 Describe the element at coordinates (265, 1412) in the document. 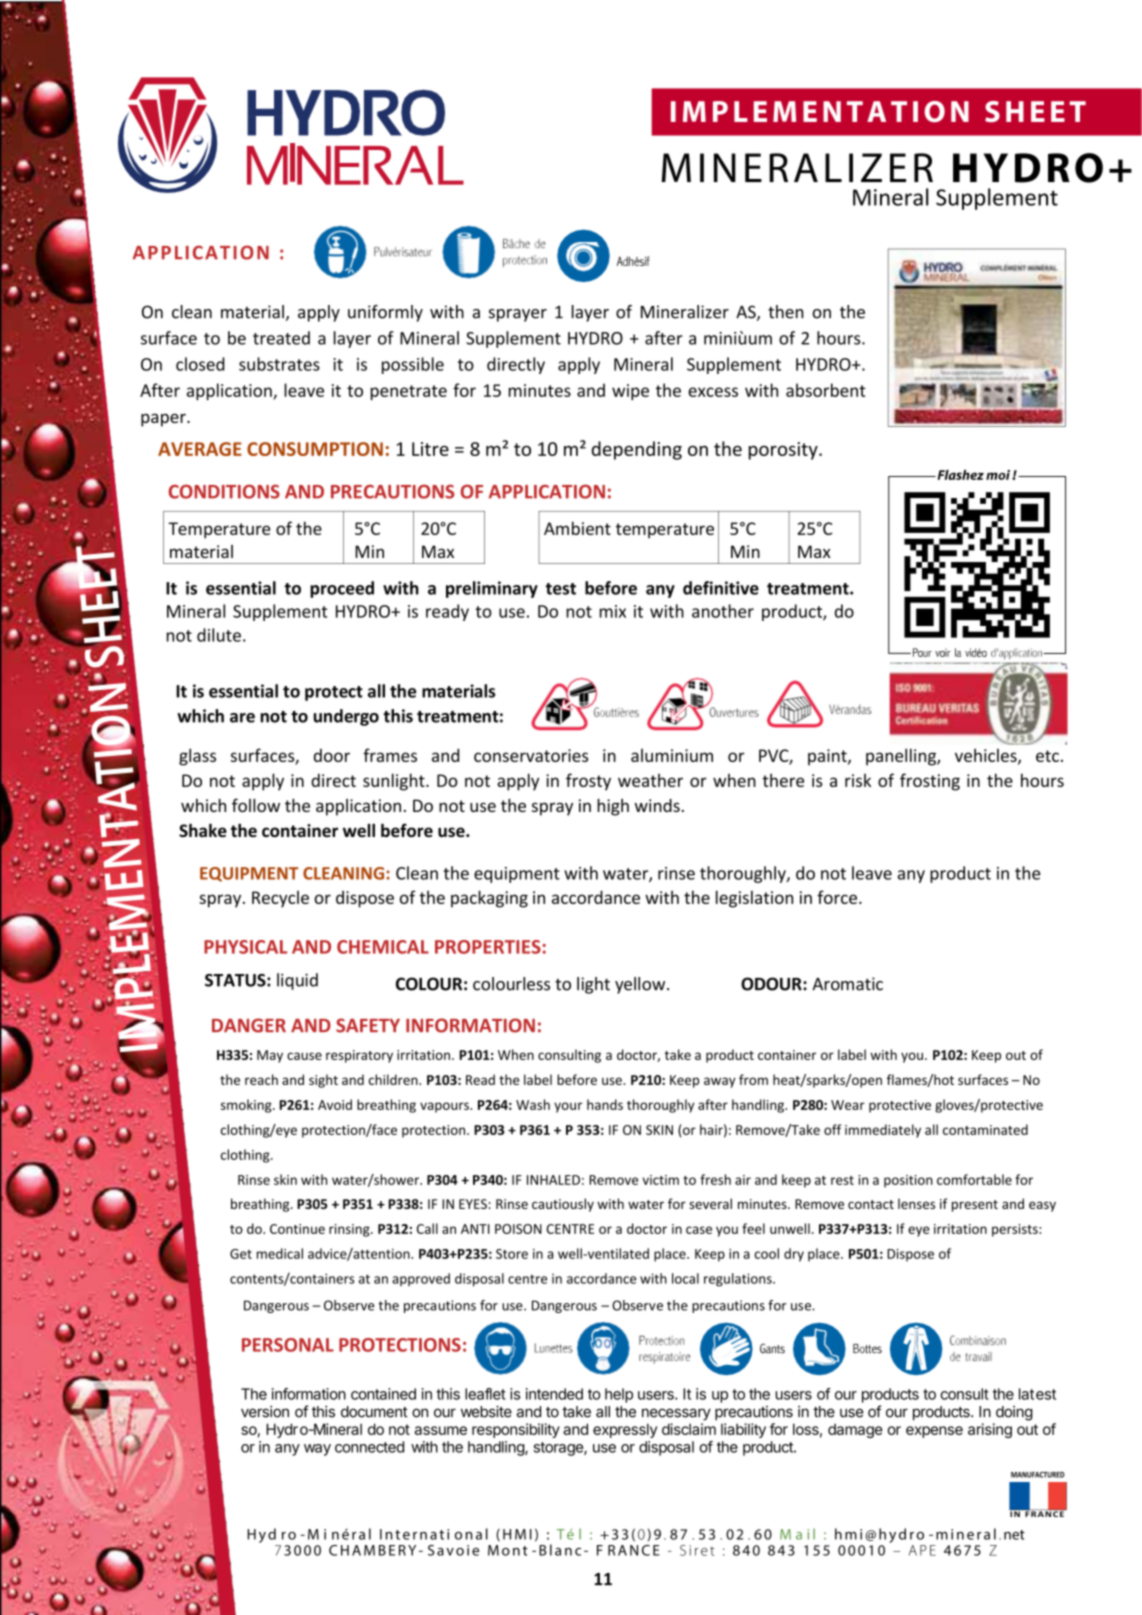

I see `version` at that location.
